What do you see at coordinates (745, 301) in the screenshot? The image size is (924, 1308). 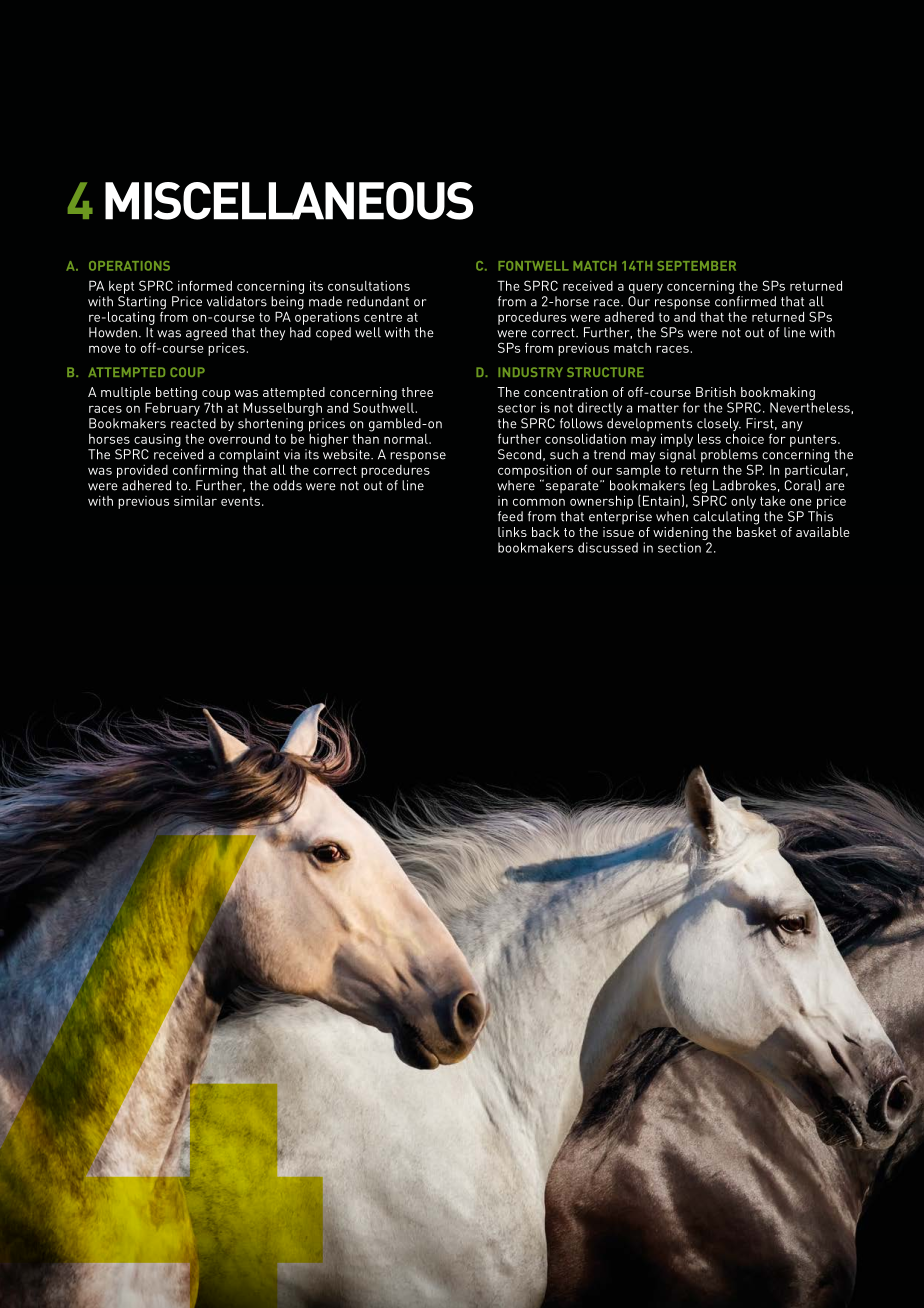 I see `confirmed` at bounding box center [745, 301].
